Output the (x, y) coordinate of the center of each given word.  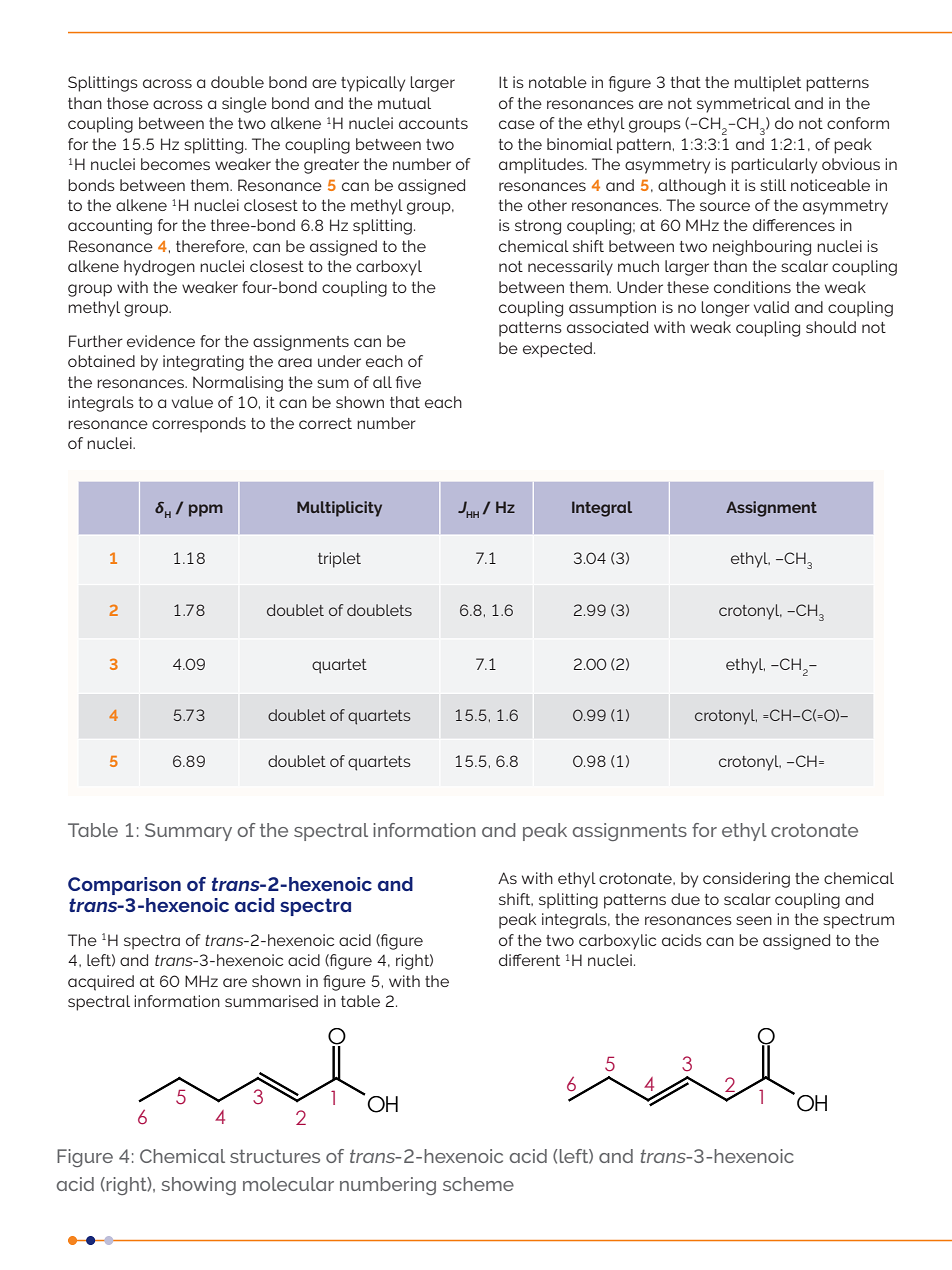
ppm (206, 510)
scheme (478, 1184)
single (244, 105)
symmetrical (744, 105)
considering (746, 880)
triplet (339, 560)
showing (198, 1186)
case (517, 124)
